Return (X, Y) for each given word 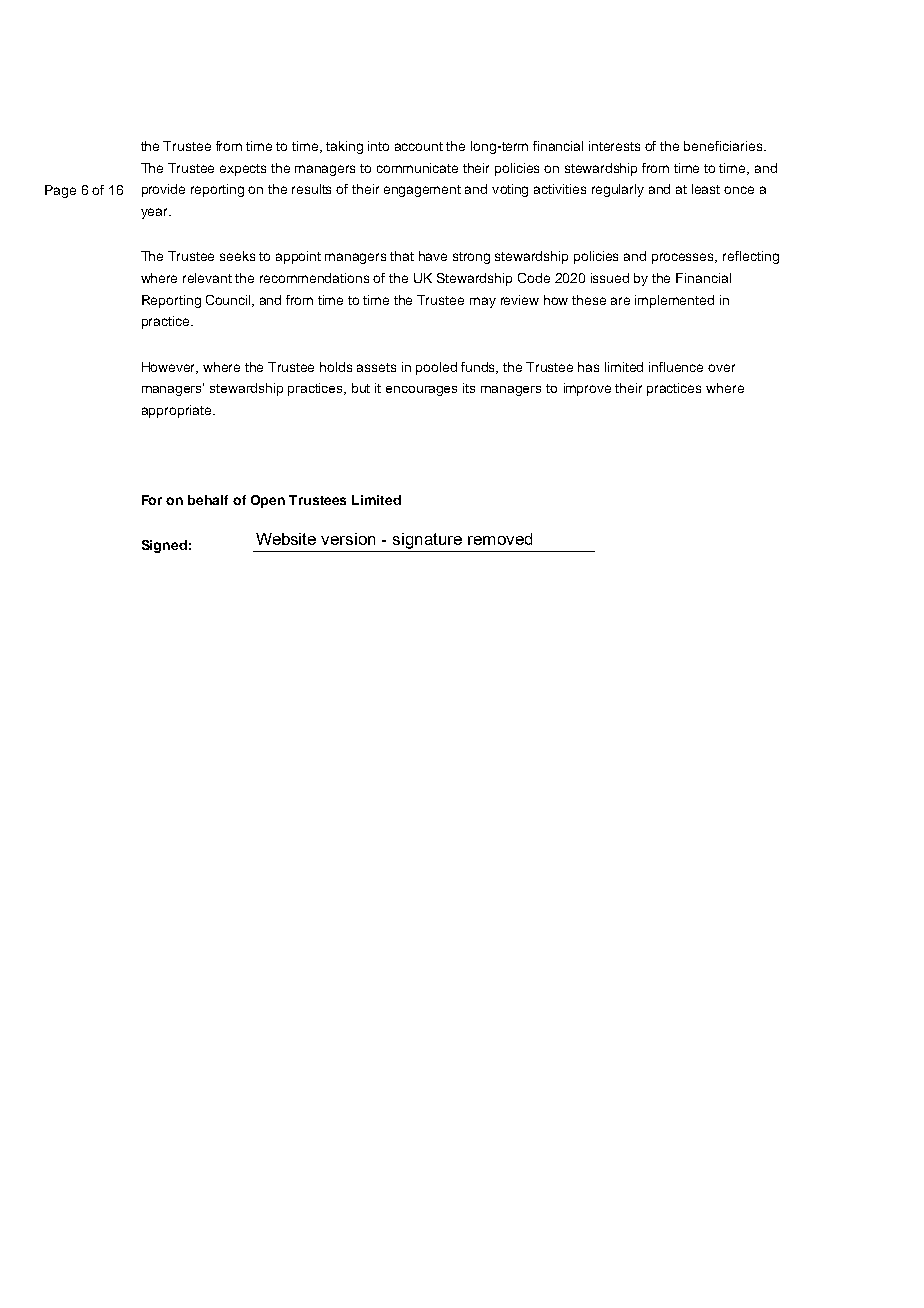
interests (614, 146)
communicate (417, 168)
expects (243, 170)
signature (427, 541)
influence (676, 367)
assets (376, 367)
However (170, 368)
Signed (164, 546)
